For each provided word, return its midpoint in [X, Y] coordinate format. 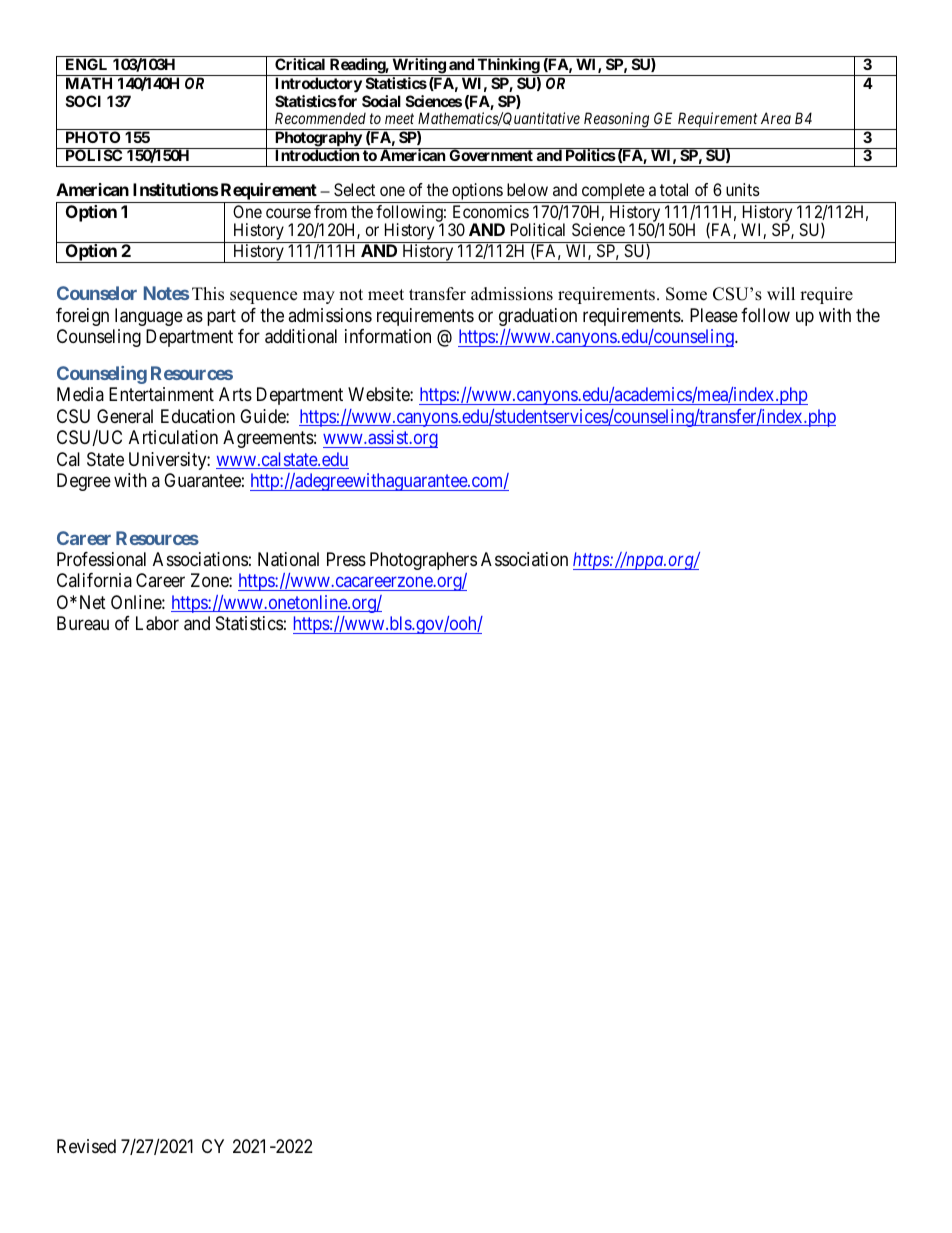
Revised [86, 1146]
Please [714, 315]
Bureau [83, 623]
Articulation [173, 437]
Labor [157, 623]
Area [776, 118]
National [288, 559]
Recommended [320, 118]
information [388, 336]
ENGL [86, 64]
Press [346, 559]
